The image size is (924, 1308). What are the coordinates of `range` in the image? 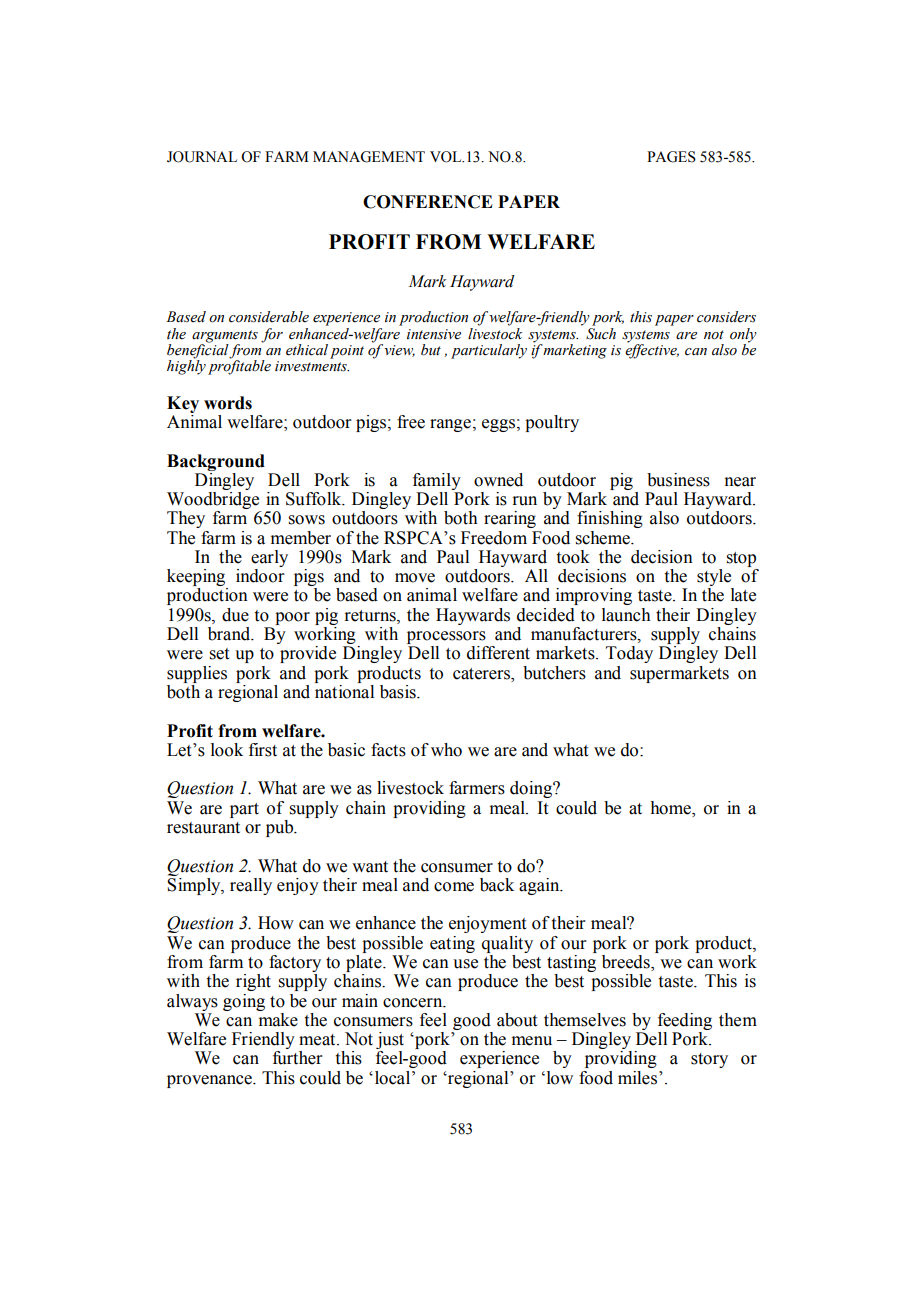 It's located at (450, 425).
